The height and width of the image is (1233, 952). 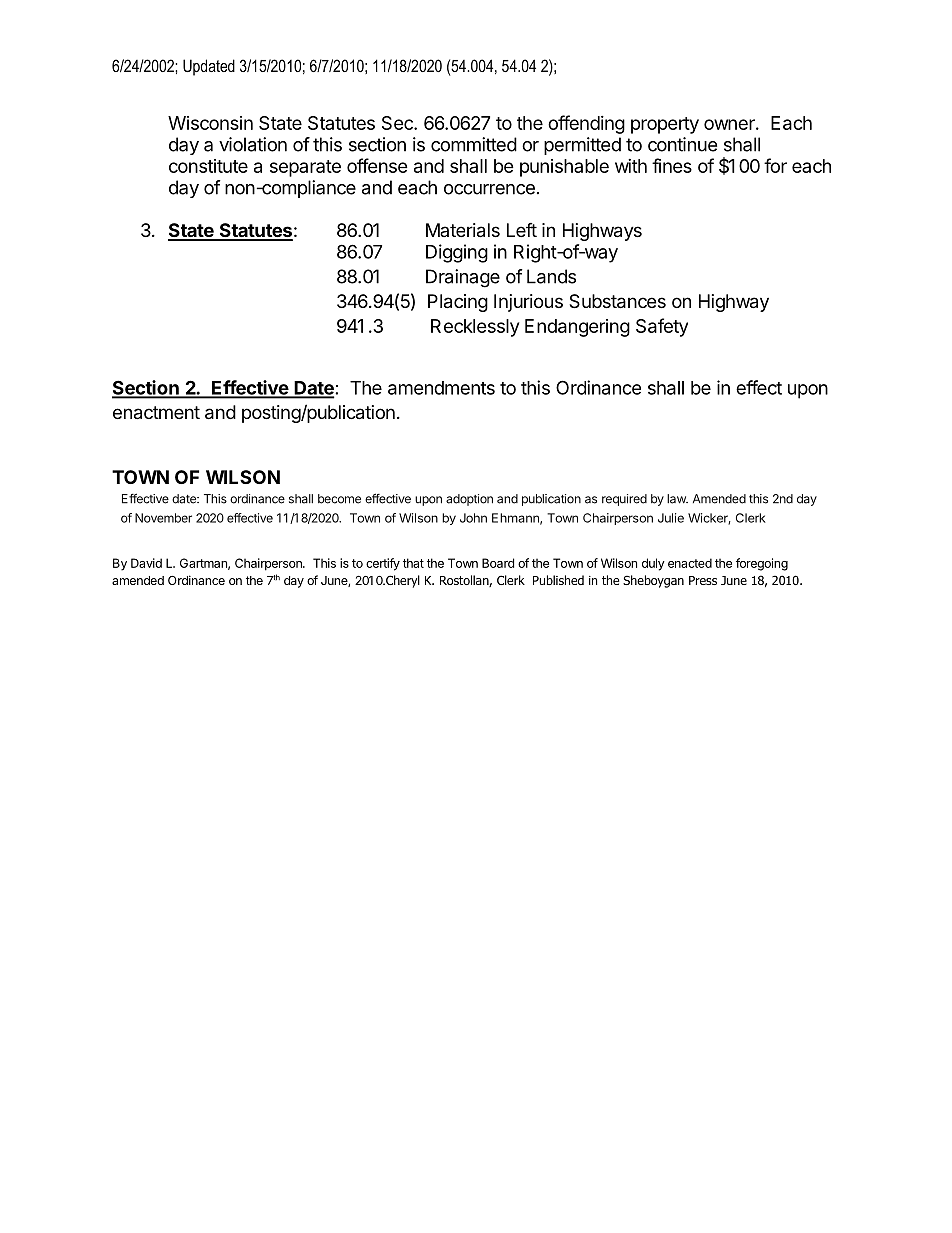 I want to click on Recklessly, so click(x=475, y=328).
